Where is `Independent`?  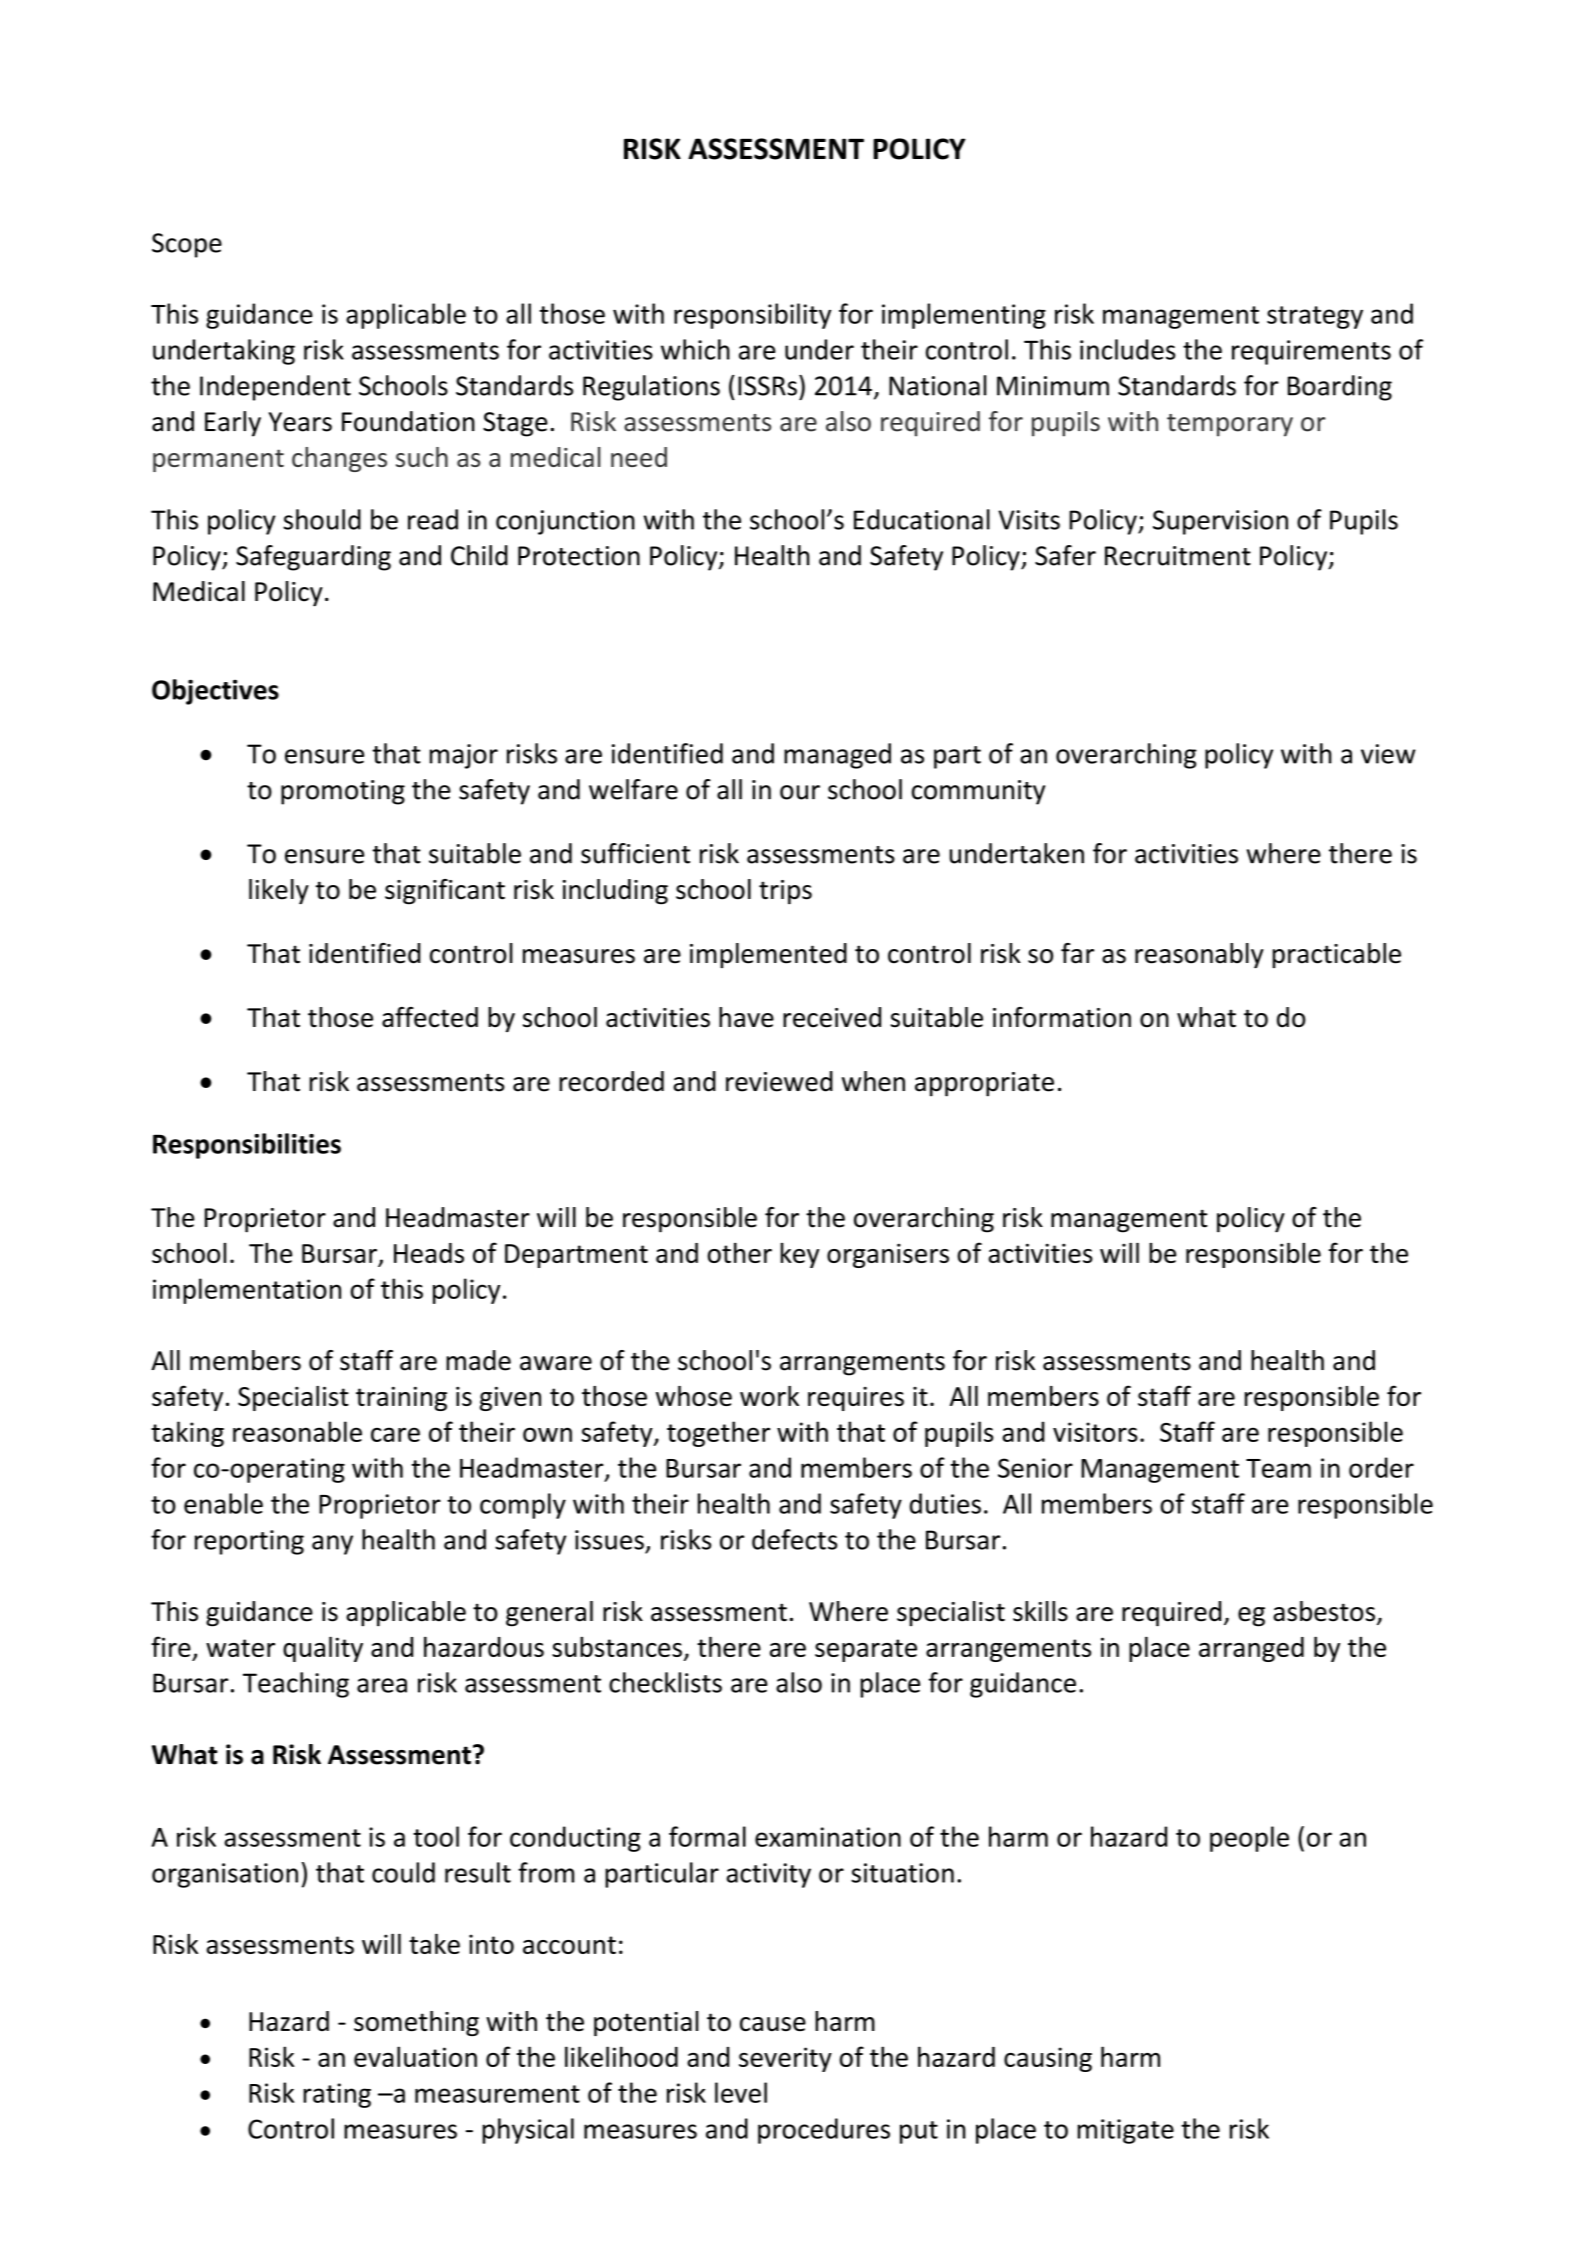 Independent is located at coordinates (275, 388).
